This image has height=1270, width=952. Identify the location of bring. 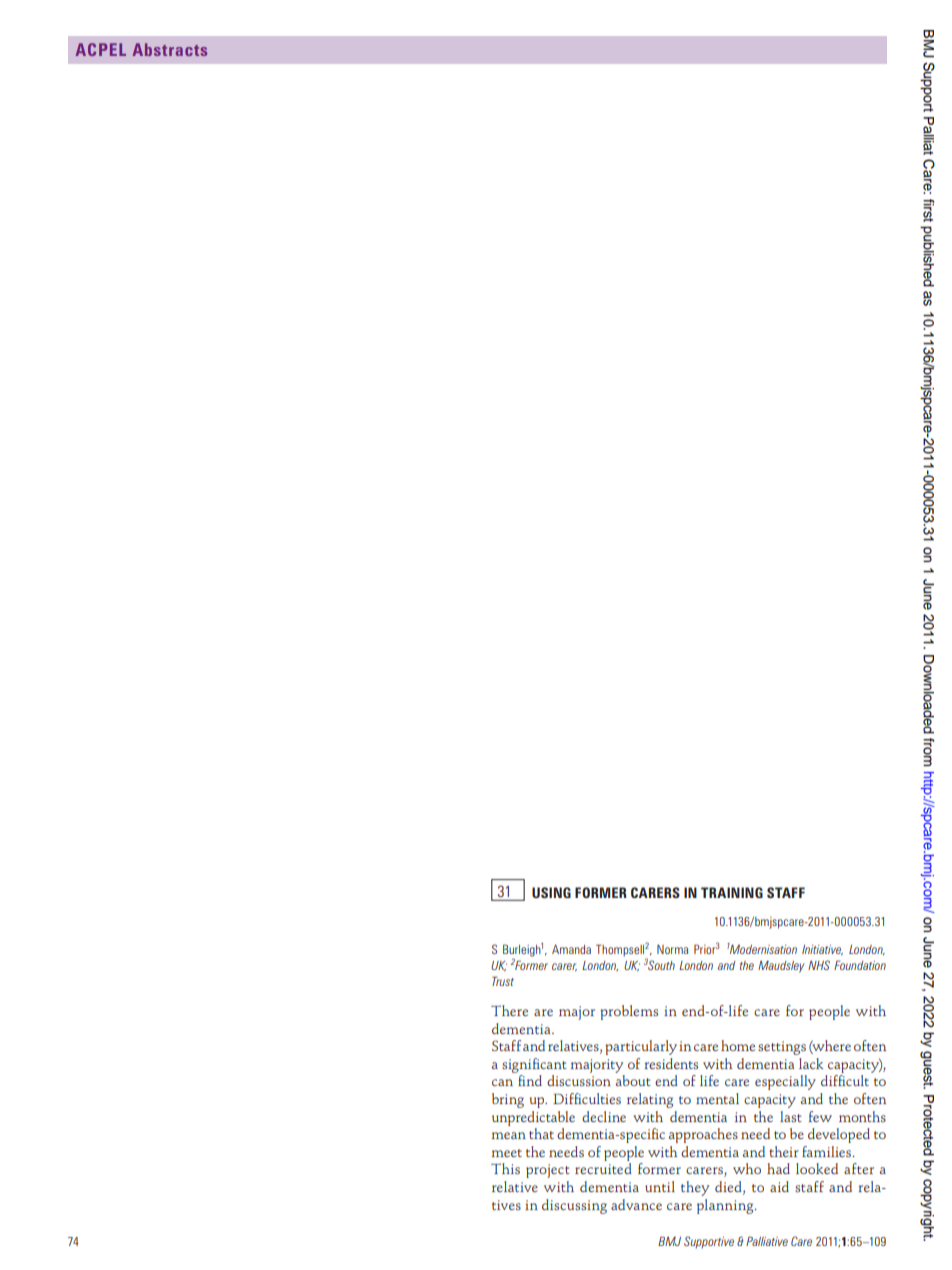
(508, 1100).
